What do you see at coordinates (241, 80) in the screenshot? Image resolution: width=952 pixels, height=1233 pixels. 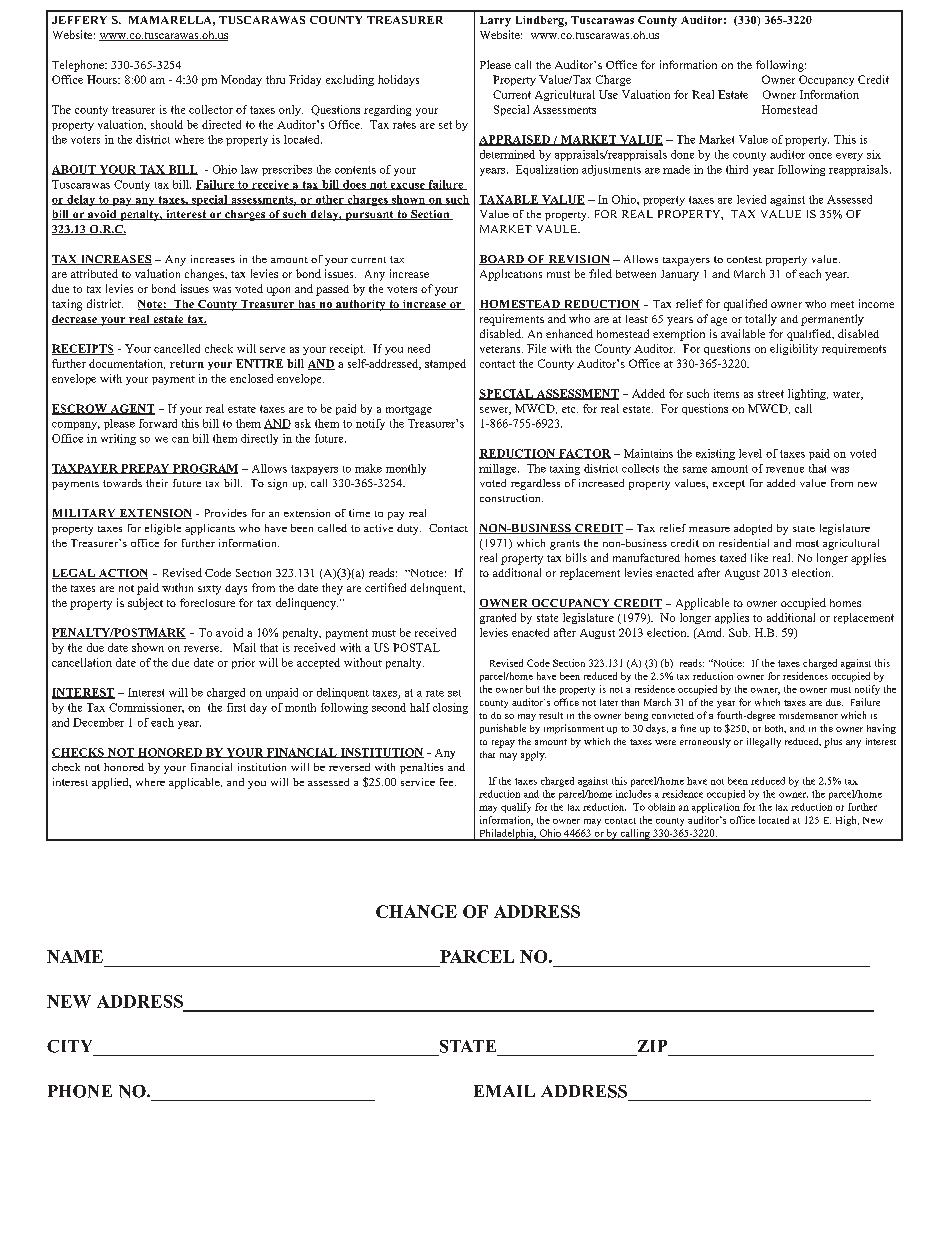 I see `Monday` at bounding box center [241, 80].
